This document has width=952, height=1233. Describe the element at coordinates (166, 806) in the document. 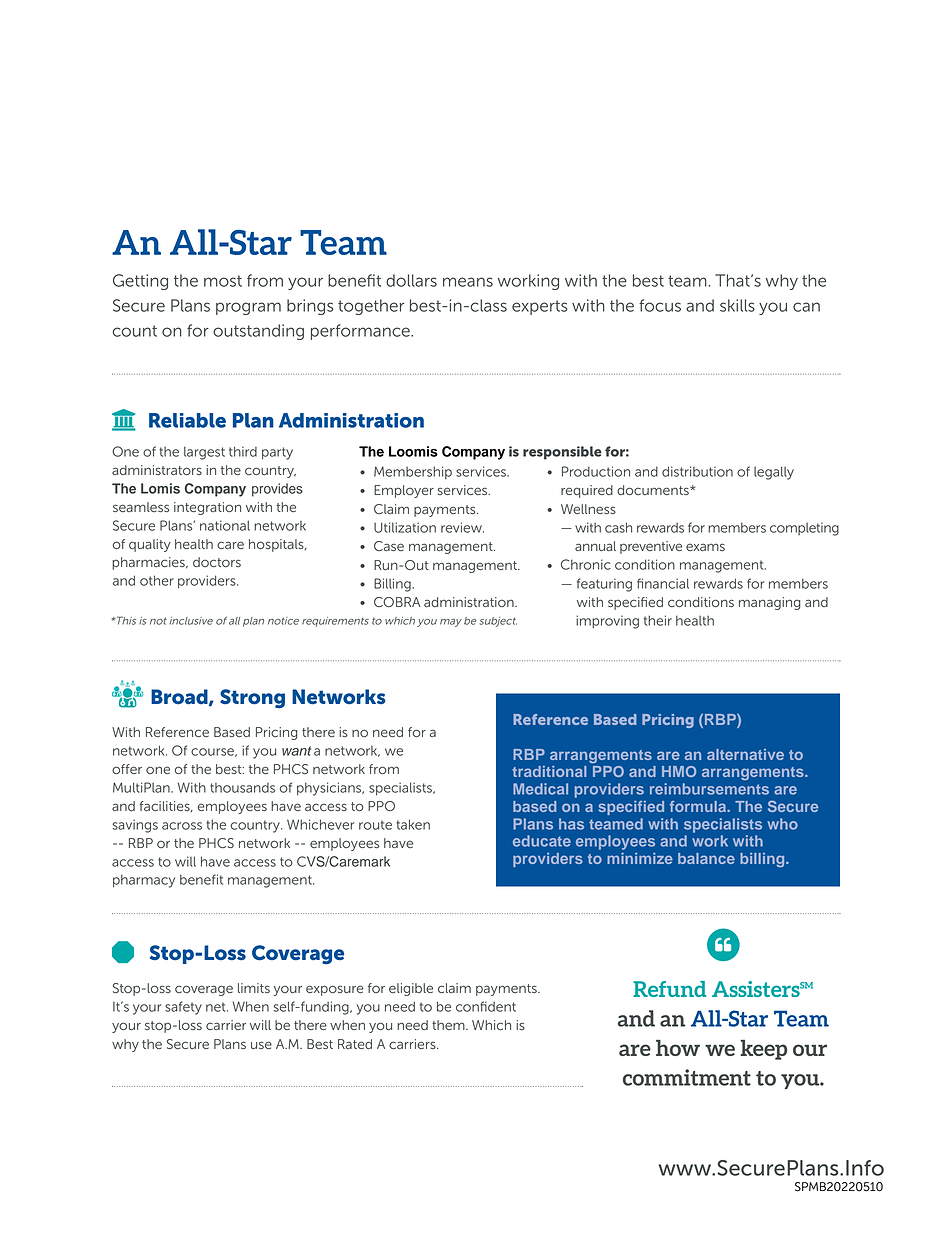

I see `facilities` at that location.
